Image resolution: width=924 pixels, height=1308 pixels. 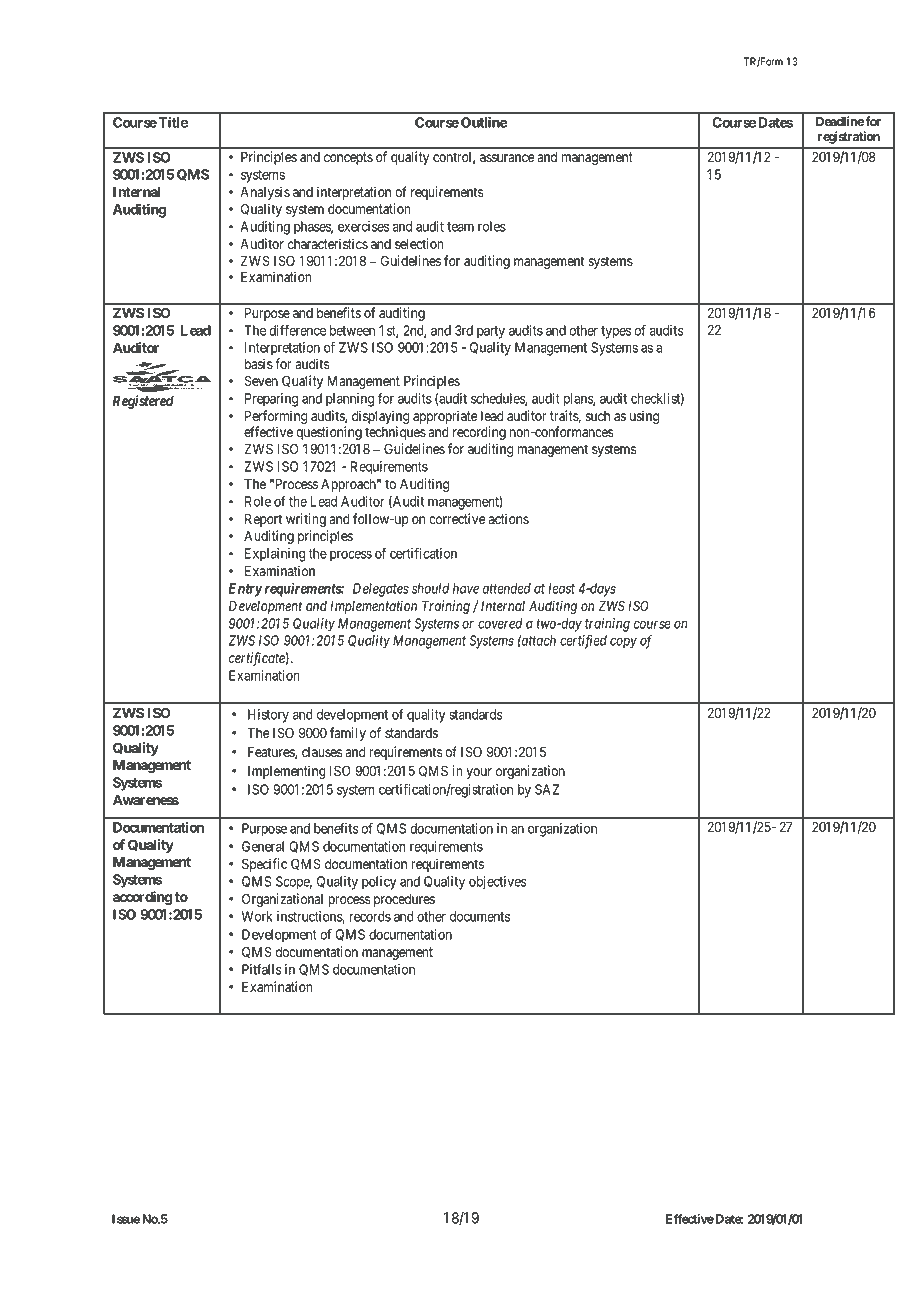 I want to click on Deadline, so click(x=840, y=121).
